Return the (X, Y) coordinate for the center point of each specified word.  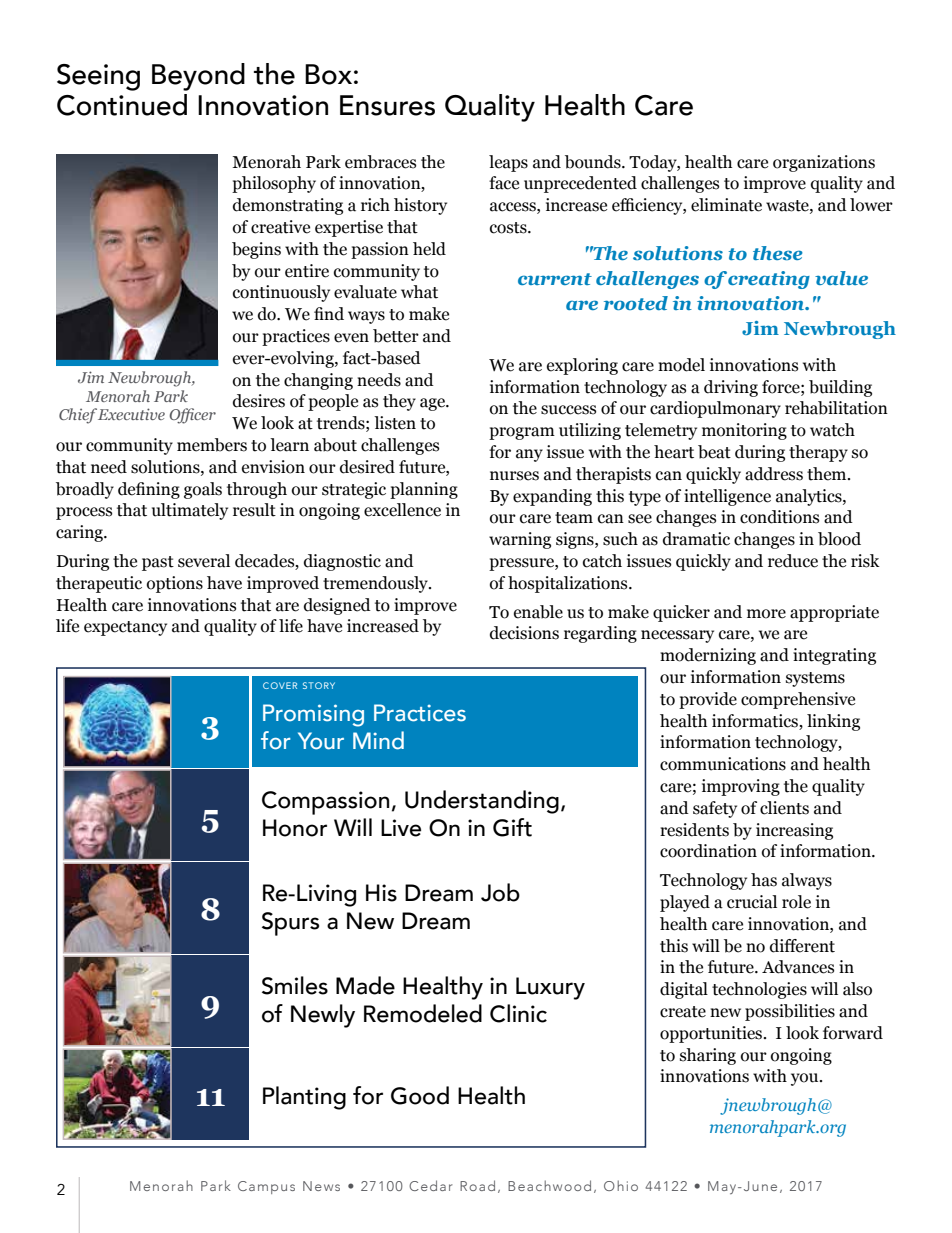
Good (420, 1095)
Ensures (387, 105)
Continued (122, 105)
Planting (304, 1098)
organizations (824, 163)
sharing (708, 1056)
